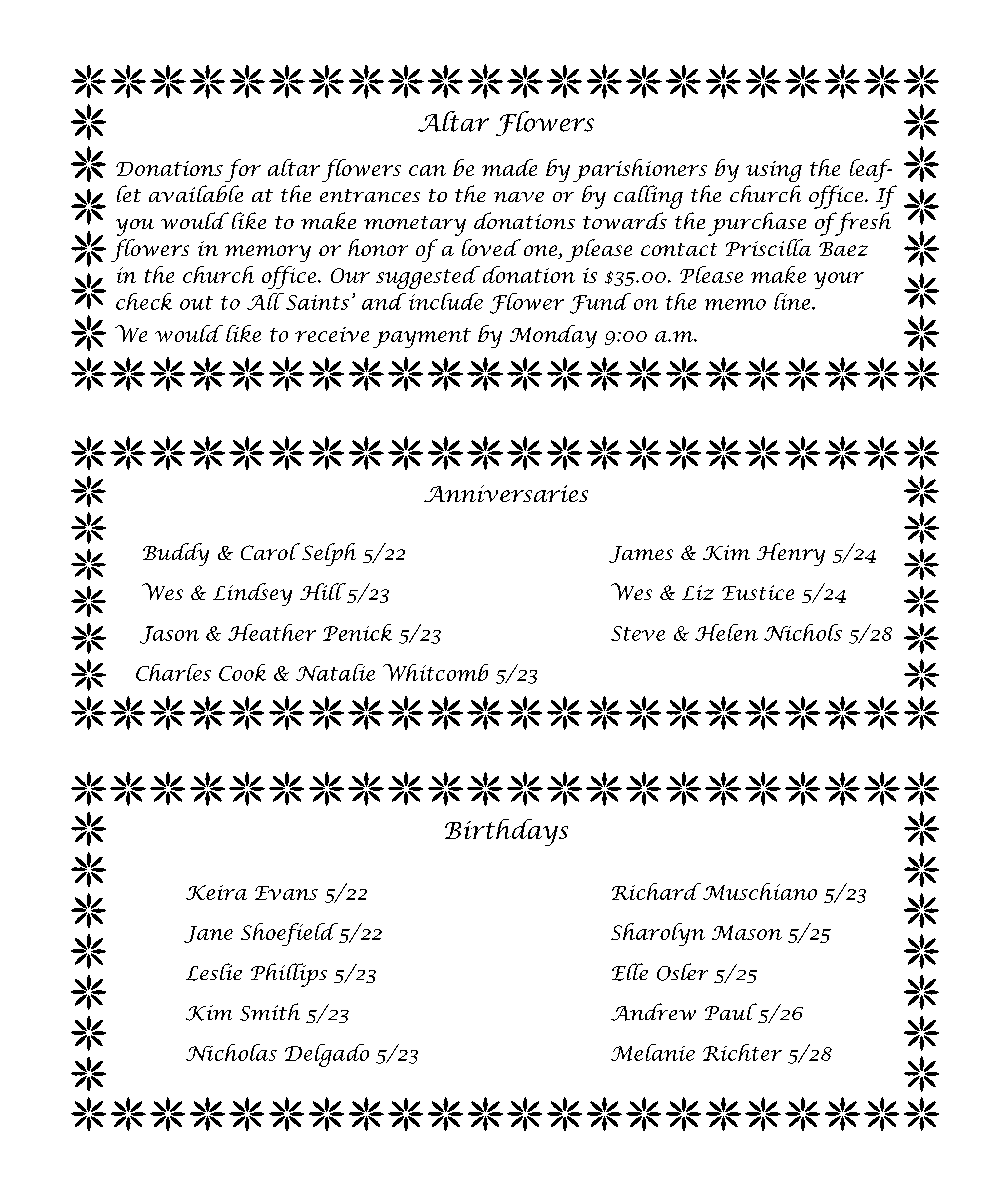 Image resolution: width=991 pixels, height=1204 pixels. What do you see at coordinates (774, 171) in the screenshot?
I see `using` at bounding box center [774, 171].
